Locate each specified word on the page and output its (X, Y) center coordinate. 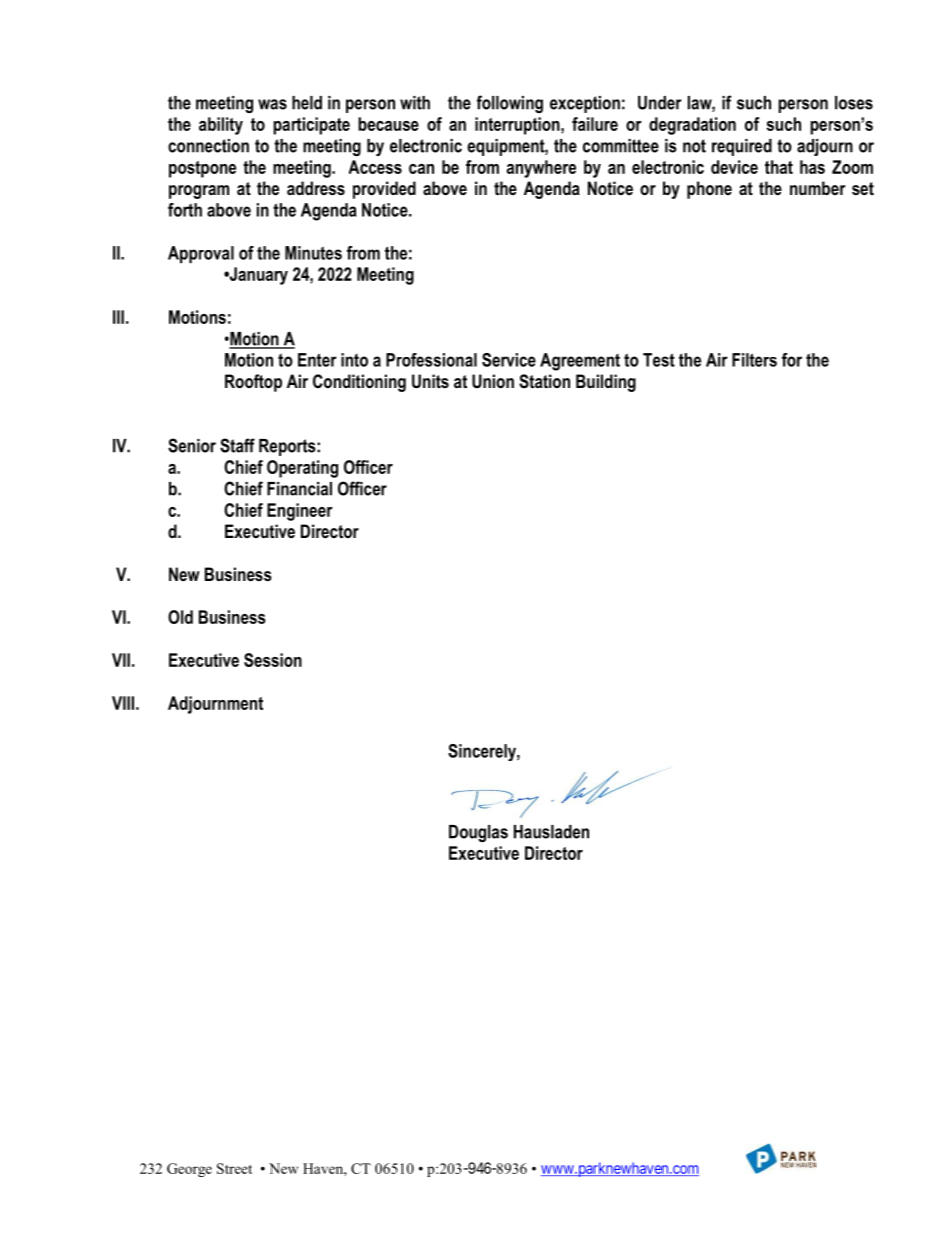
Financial (299, 489)
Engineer (300, 512)
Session (273, 660)
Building (606, 383)
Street (234, 1168)
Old (180, 617)
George (189, 1170)
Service (509, 360)
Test (659, 360)
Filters (754, 360)
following (510, 104)
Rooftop (253, 383)
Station (544, 381)
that (779, 167)
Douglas (478, 833)
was (272, 104)
